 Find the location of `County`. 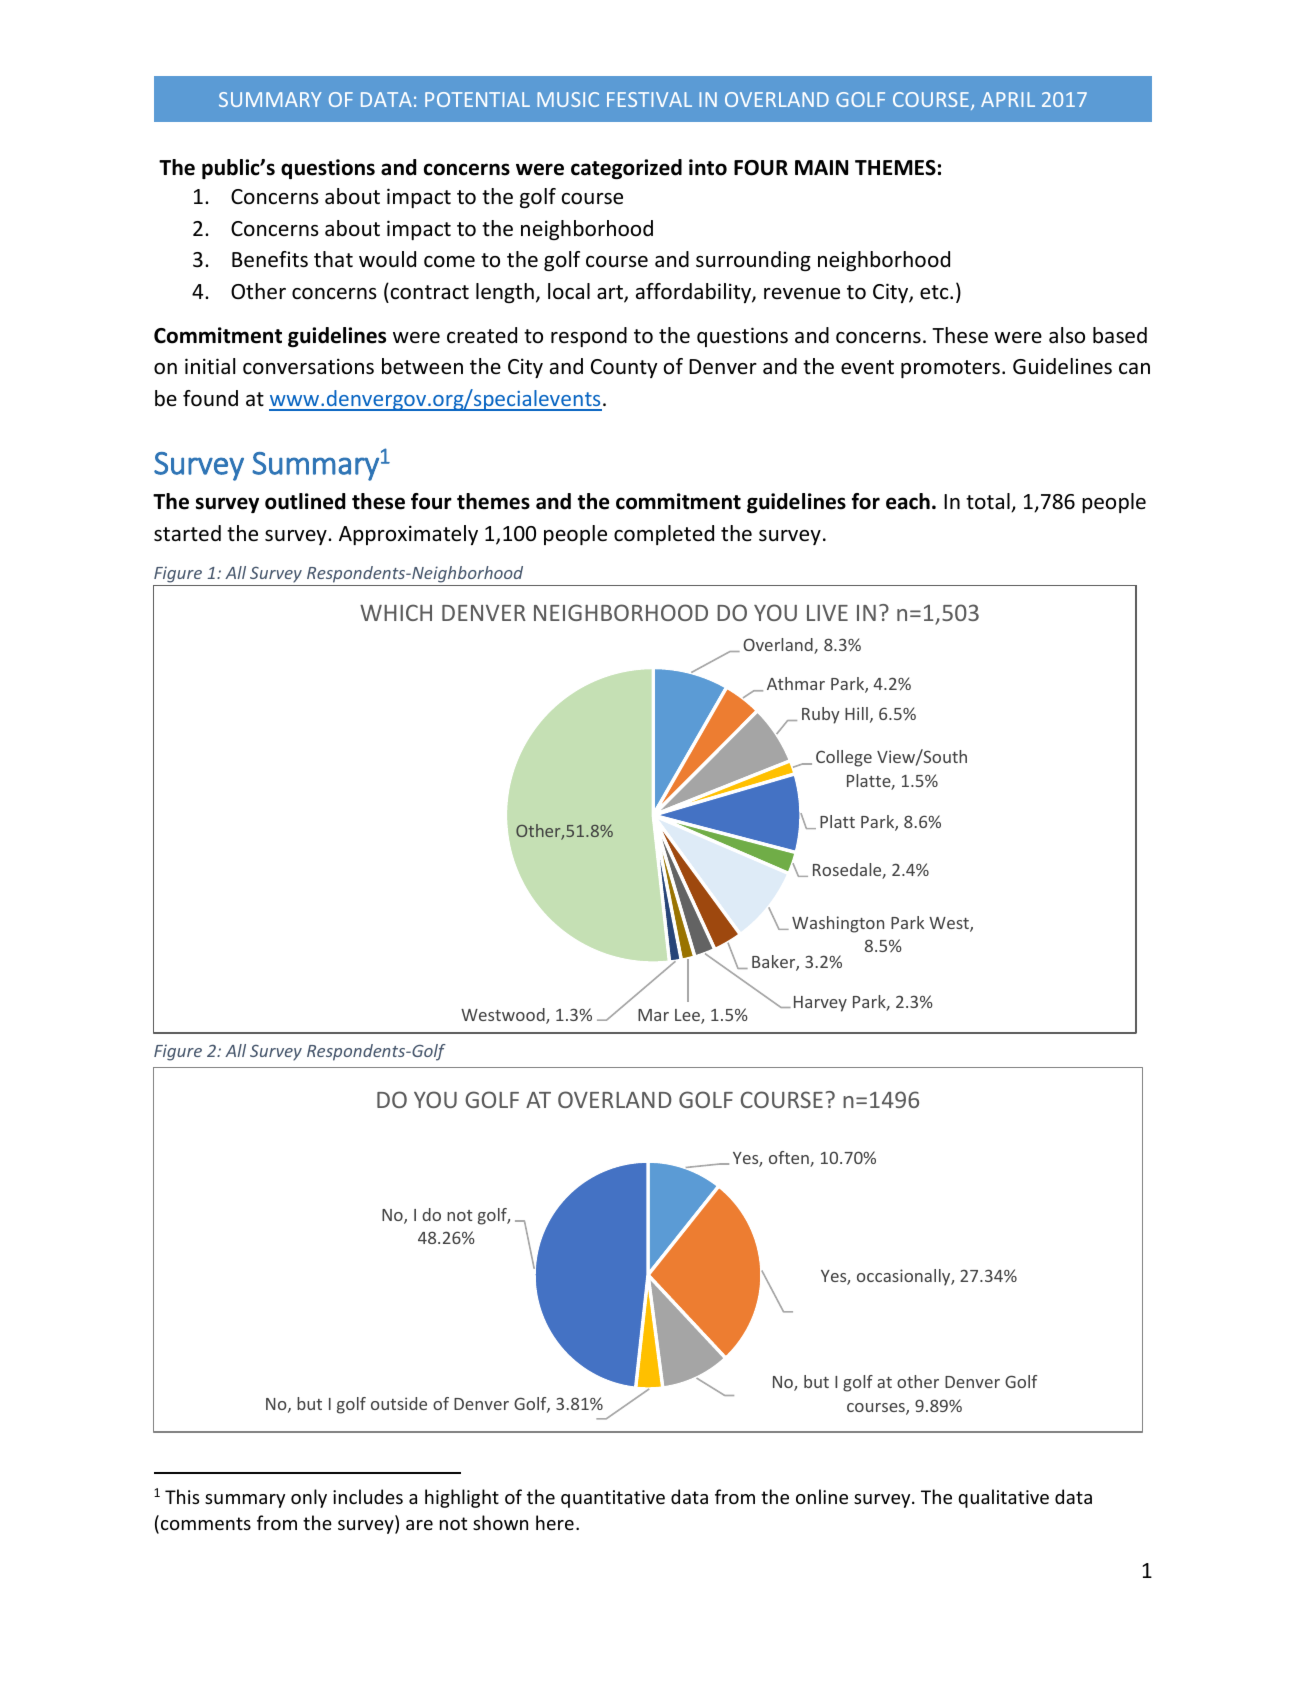

County is located at coordinates (624, 368).
